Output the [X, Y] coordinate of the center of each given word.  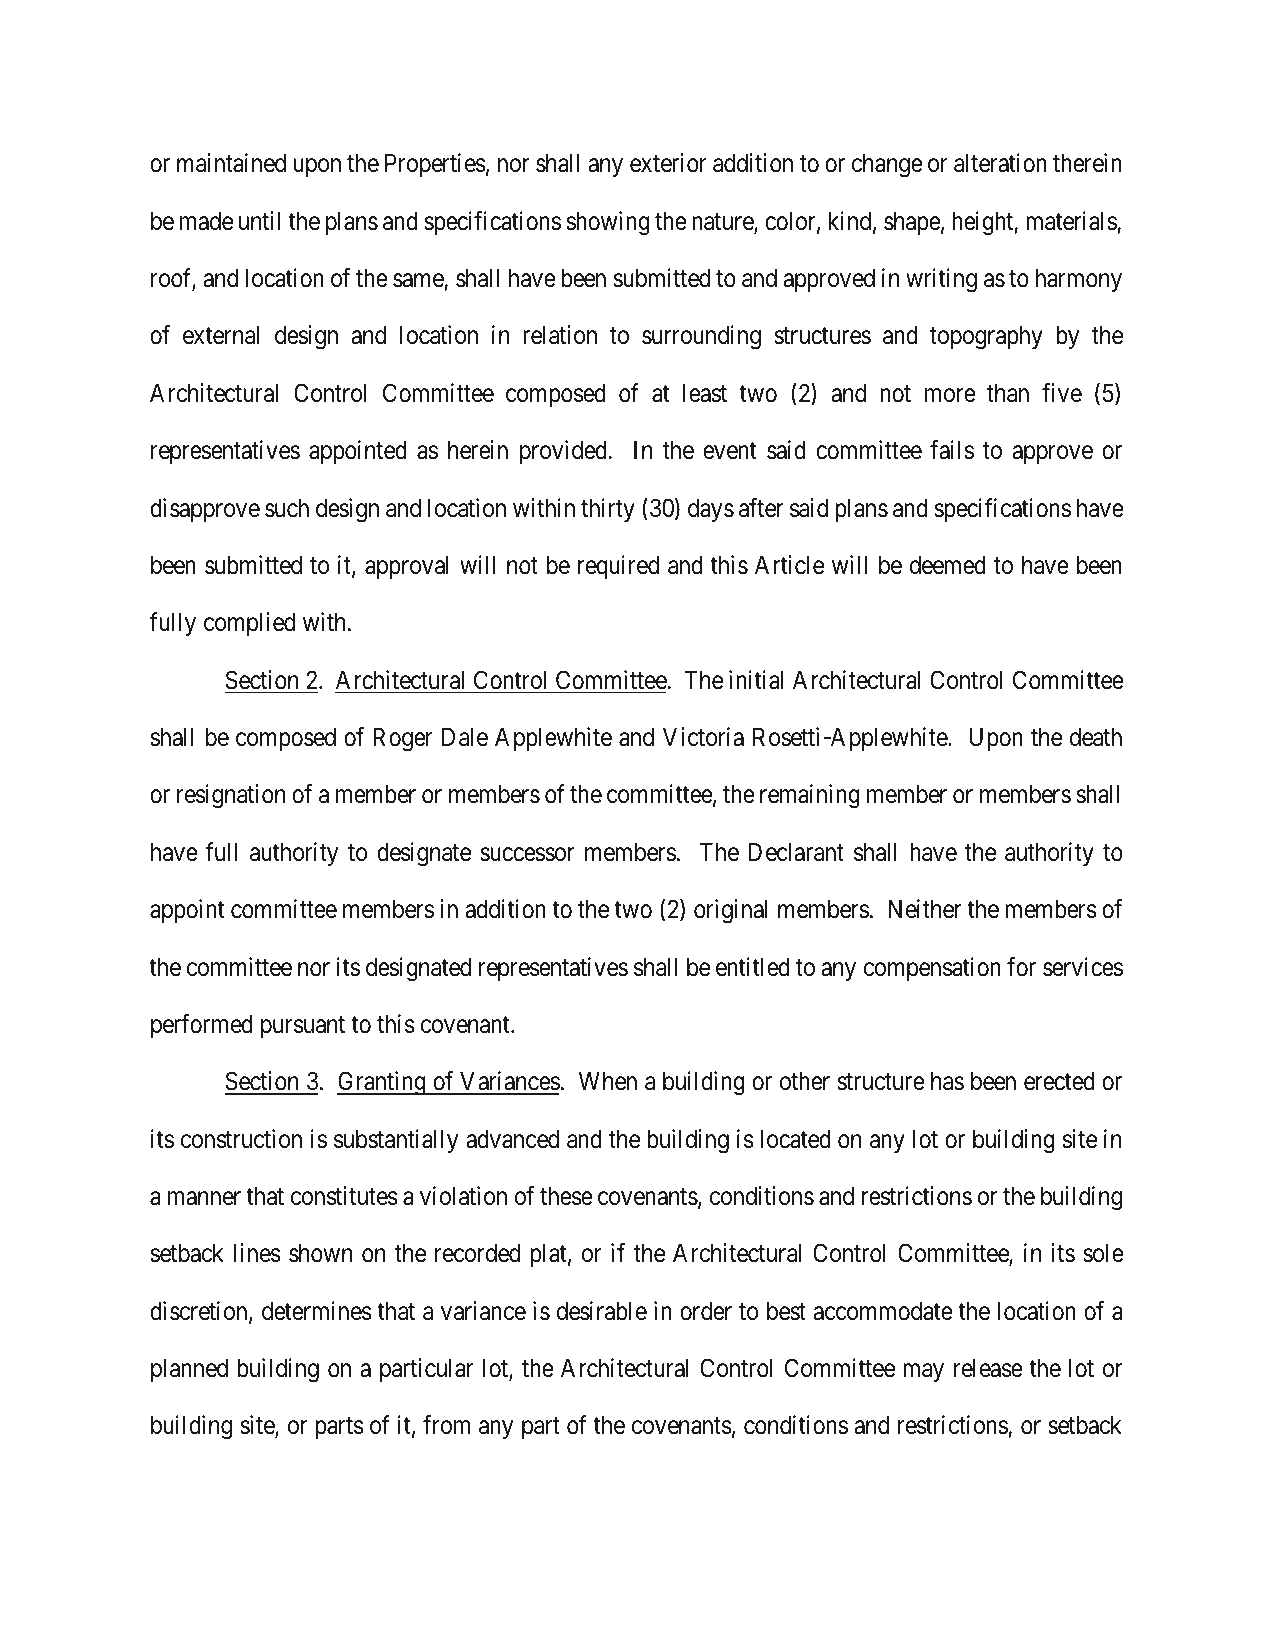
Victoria [703, 737]
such [287, 508]
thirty [608, 510]
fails [952, 450]
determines [317, 1311]
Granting [382, 1083]
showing [608, 223]
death [1096, 737]
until [259, 220]
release [988, 1368]
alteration [1000, 163]
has [947, 1081]
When [608, 1081]
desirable [602, 1311]
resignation [231, 796]
